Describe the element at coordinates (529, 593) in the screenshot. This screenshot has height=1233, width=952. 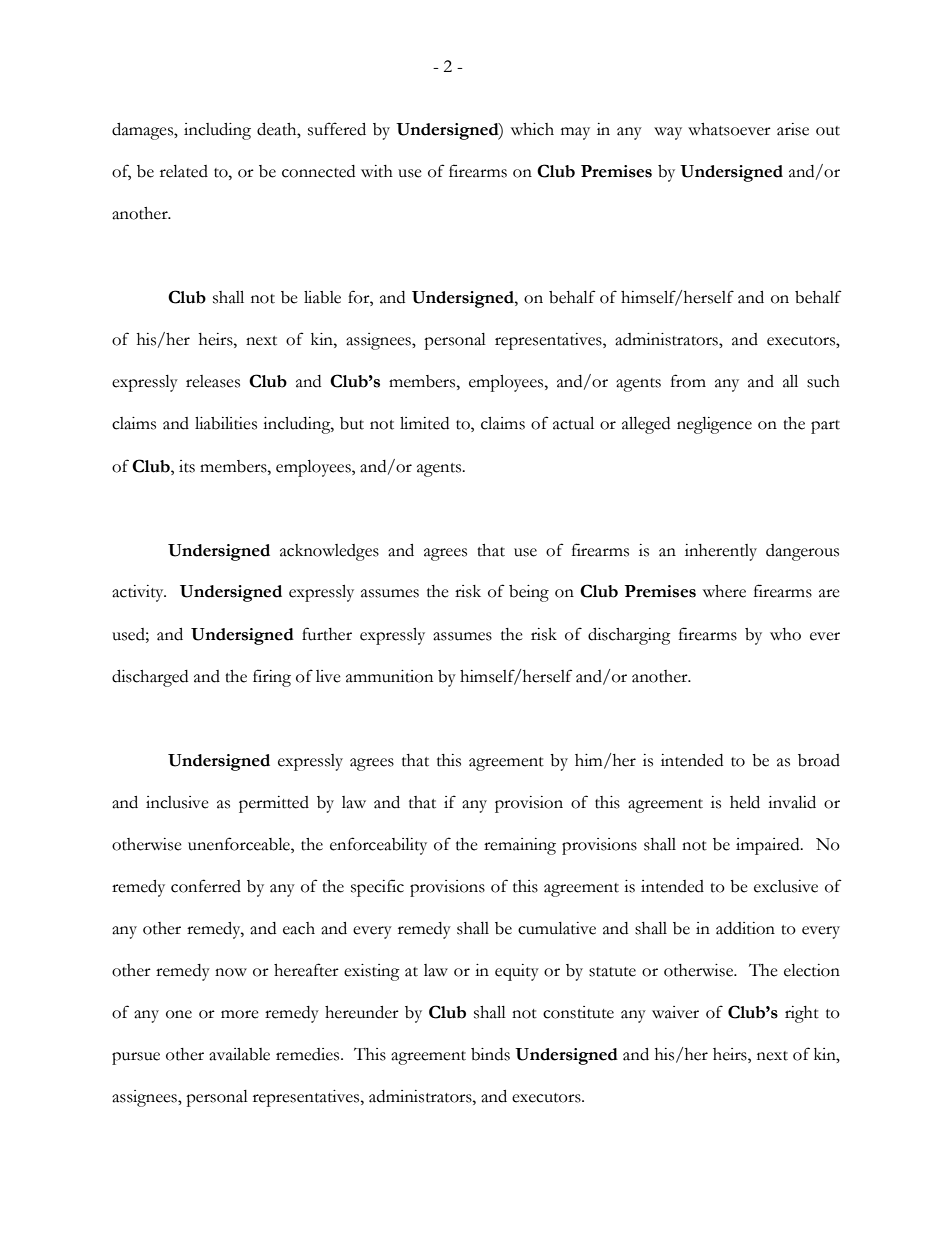
I see `being` at that location.
